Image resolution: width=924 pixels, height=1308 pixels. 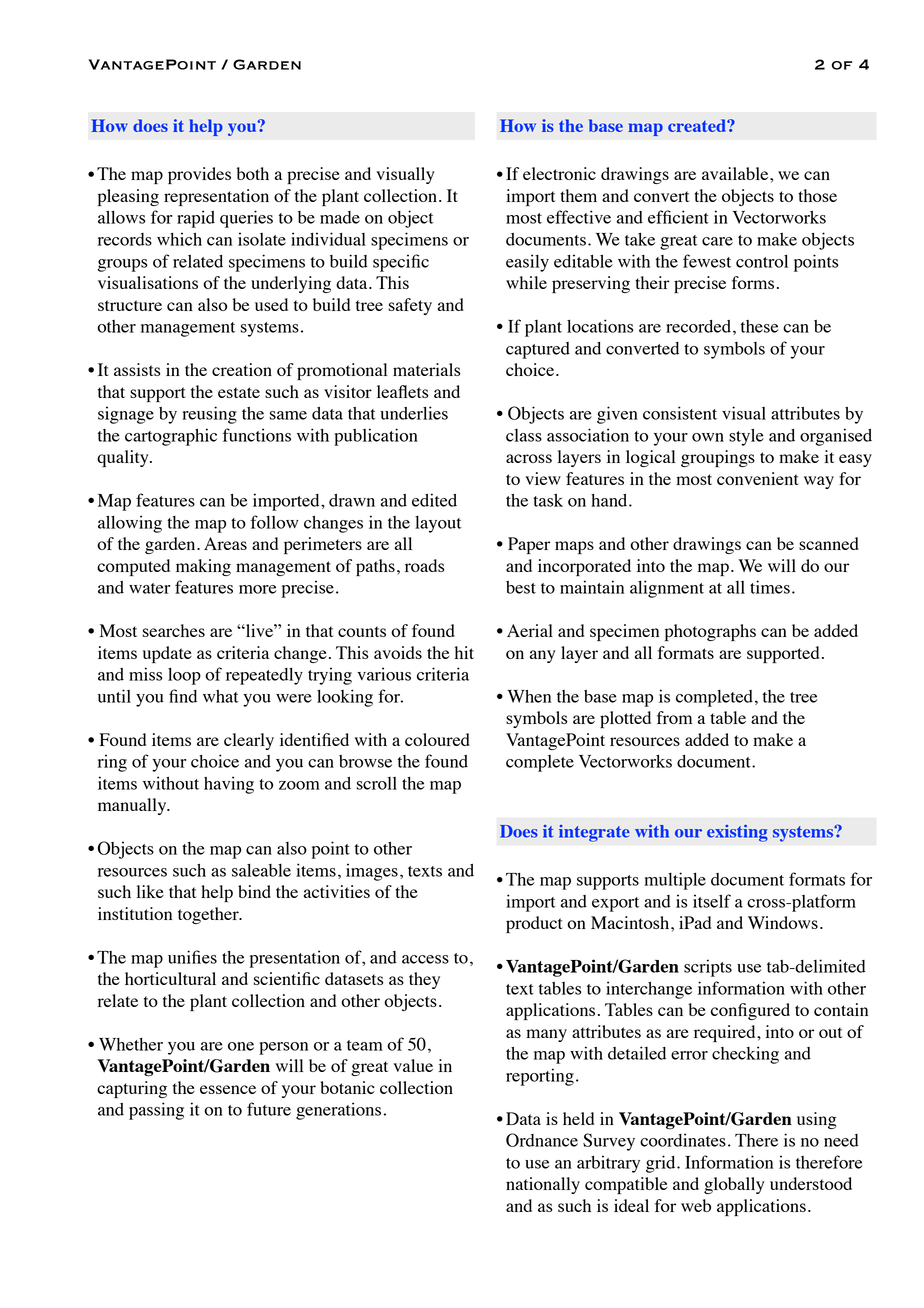 What do you see at coordinates (156, 1111) in the page?
I see `passing` at bounding box center [156, 1111].
